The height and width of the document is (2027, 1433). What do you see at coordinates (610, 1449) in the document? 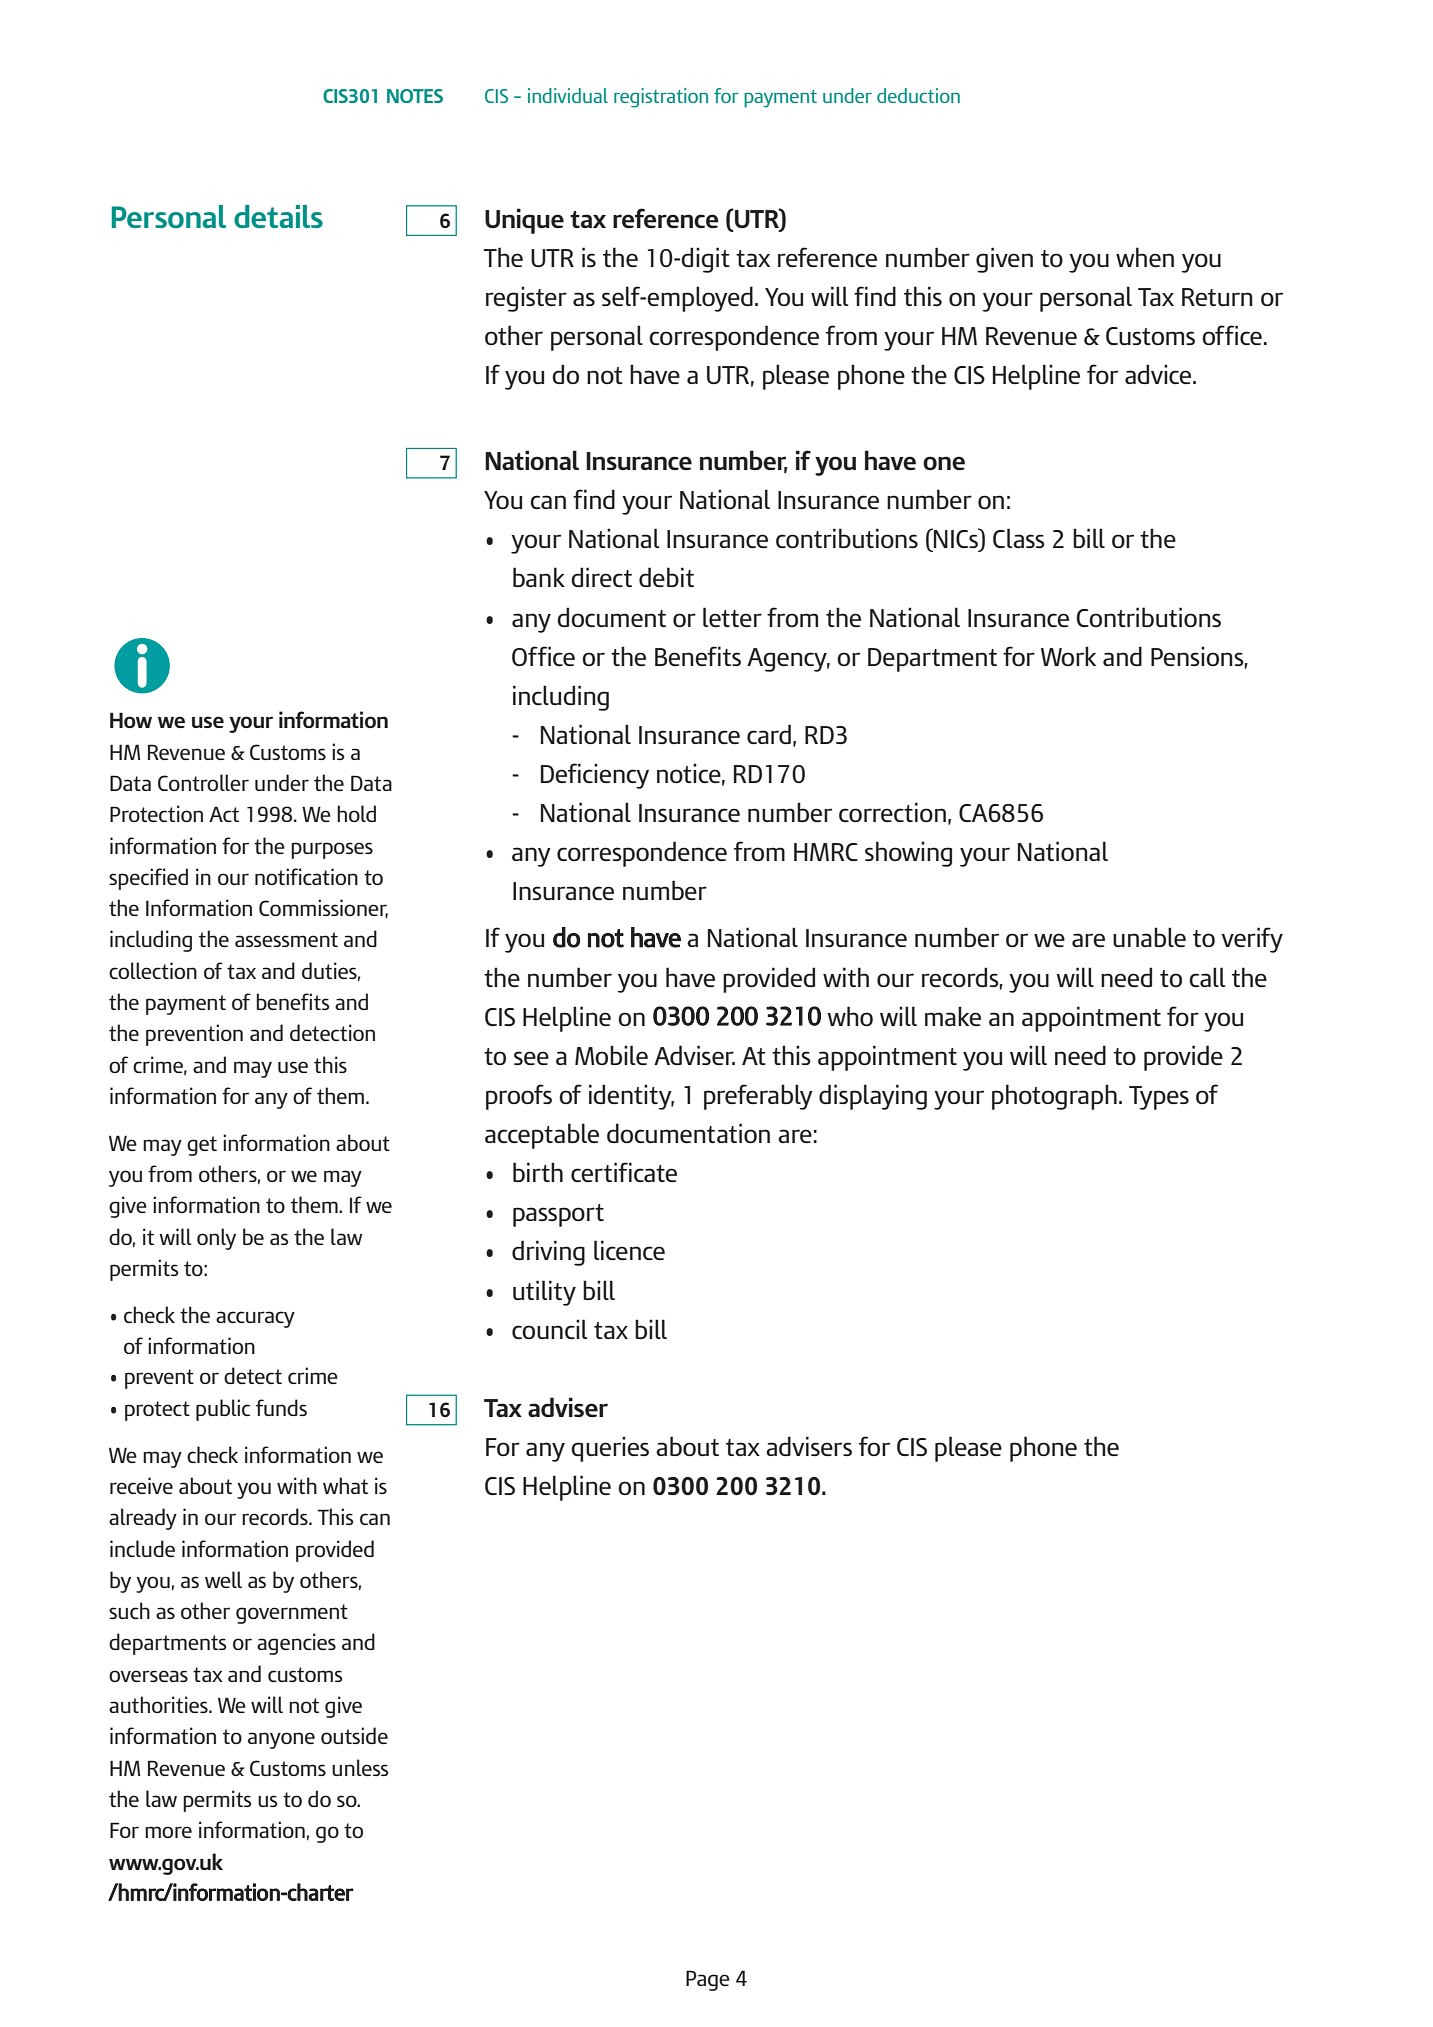
I see `queries` at bounding box center [610, 1449].
